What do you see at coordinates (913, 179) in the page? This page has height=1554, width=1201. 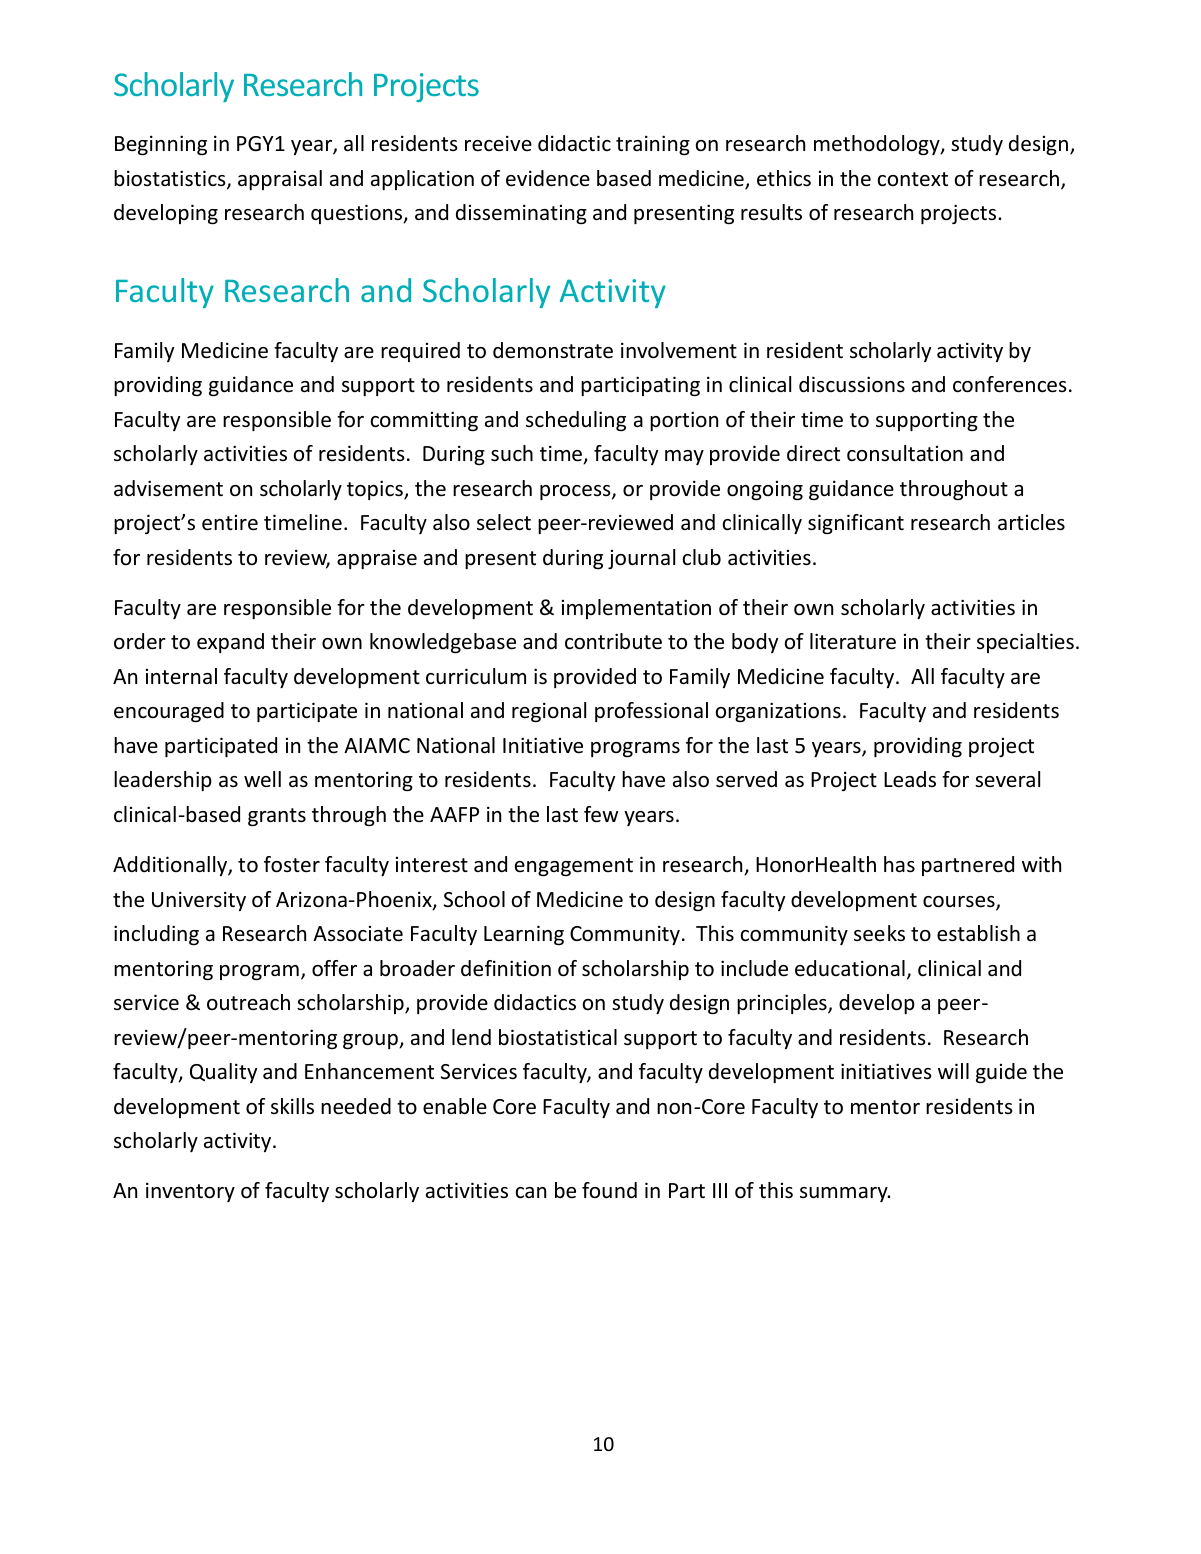 I see `context` at bounding box center [913, 179].
